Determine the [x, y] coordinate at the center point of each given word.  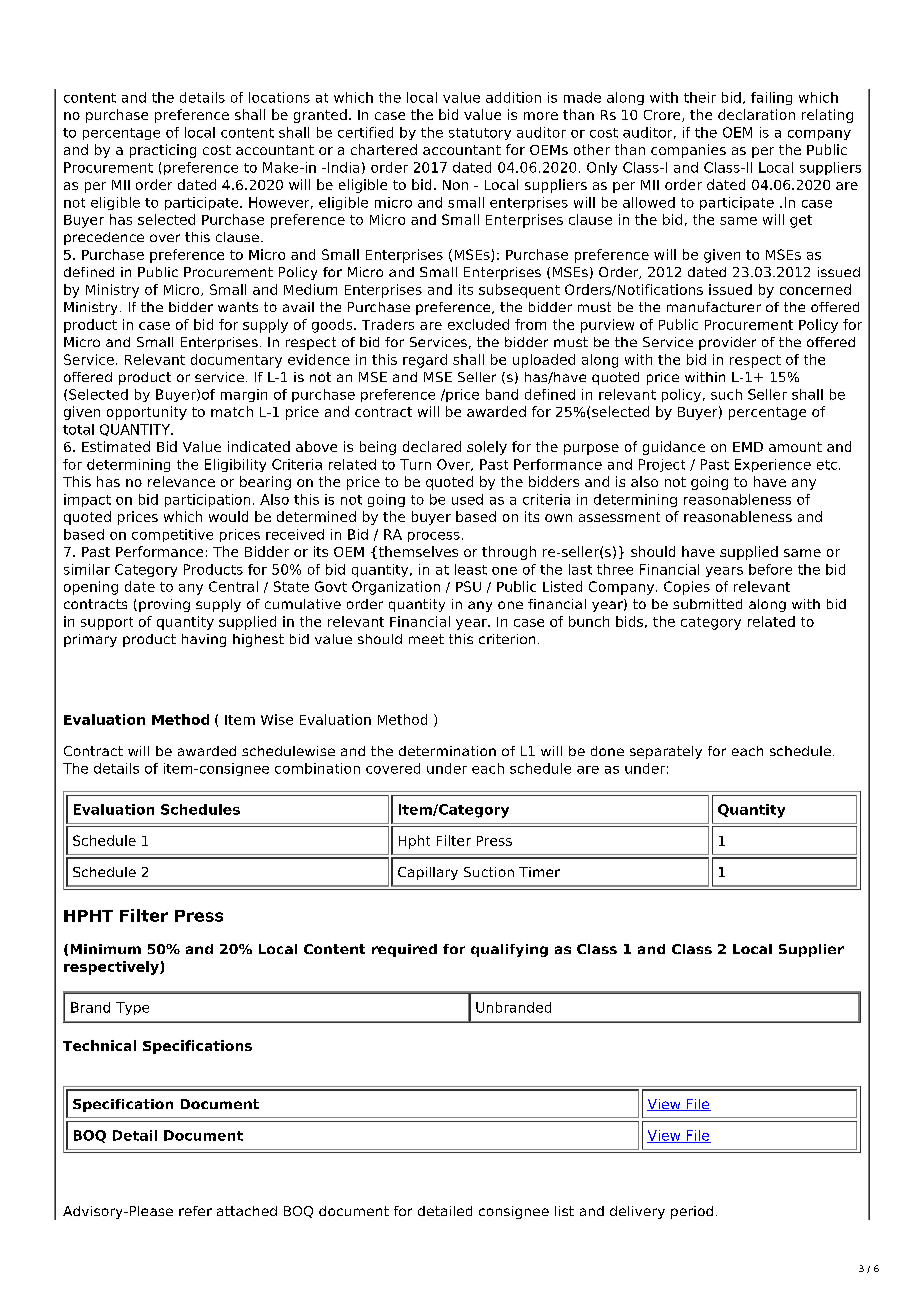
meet [426, 639]
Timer [539, 872]
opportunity [147, 413]
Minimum [106, 949]
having [204, 640]
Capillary [428, 873]
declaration [756, 114]
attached [247, 1211]
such [726, 394]
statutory [480, 134]
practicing [163, 151]
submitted [707, 604]
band [502, 394]
